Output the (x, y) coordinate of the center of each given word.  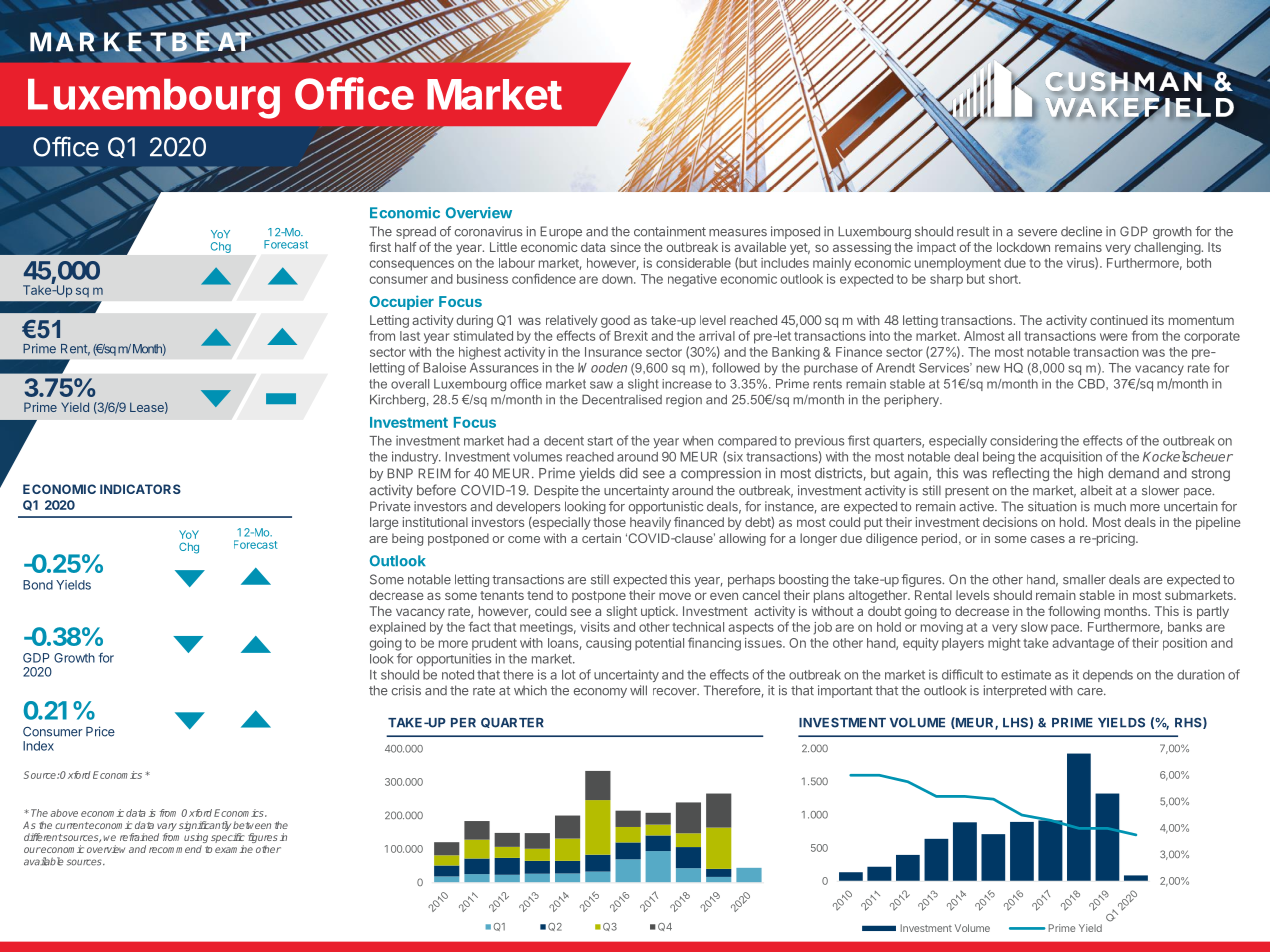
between (252, 825)
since (625, 247)
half (406, 247)
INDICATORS (140, 489)
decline (1081, 231)
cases (1048, 539)
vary (167, 828)
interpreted (1015, 691)
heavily (650, 523)
